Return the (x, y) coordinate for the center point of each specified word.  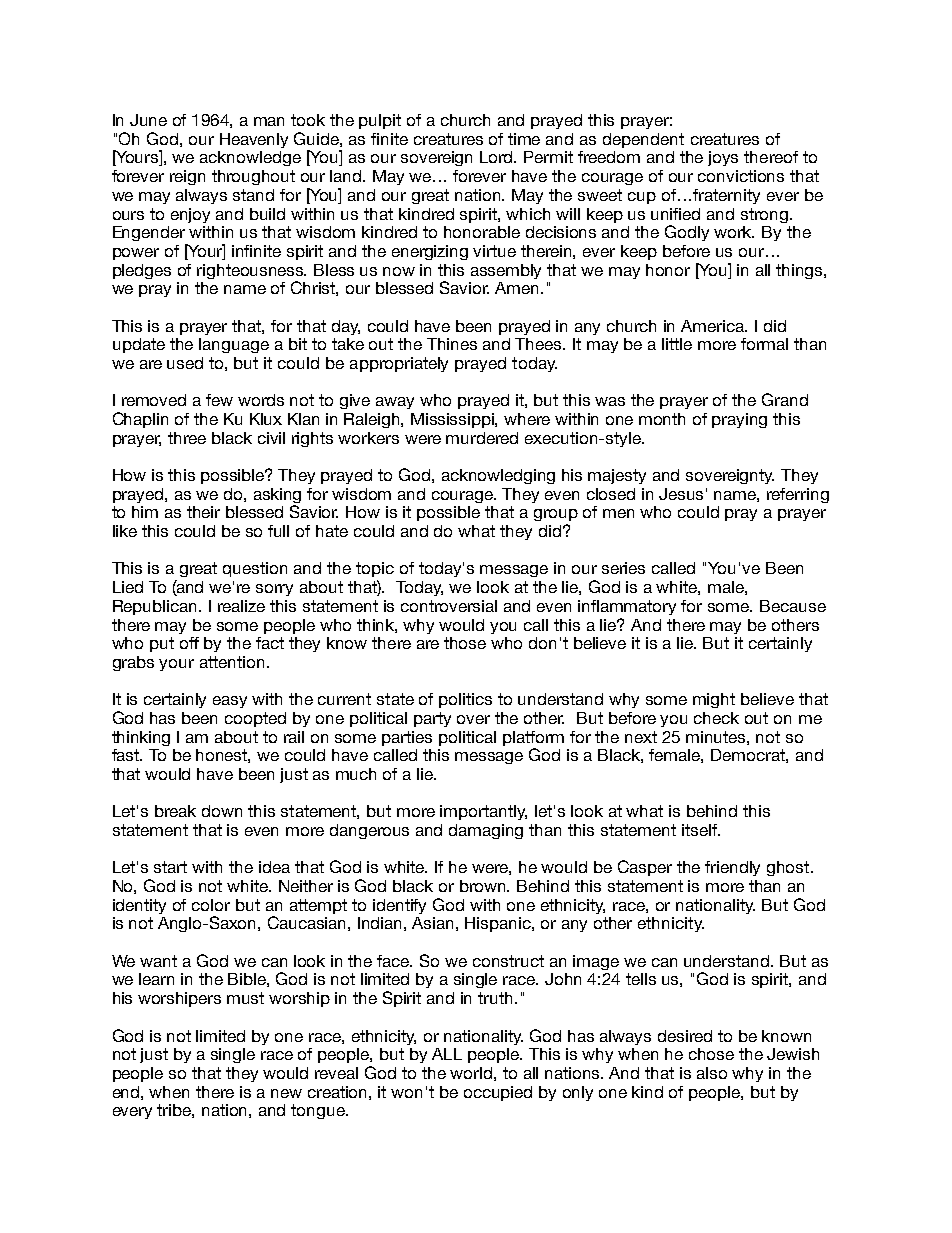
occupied (498, 1093)
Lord (498, 157)
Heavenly (254, 140)
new (286, 1093)
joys (723, 158)
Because (793, 606)
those (465, 643)
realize (241, 606)
